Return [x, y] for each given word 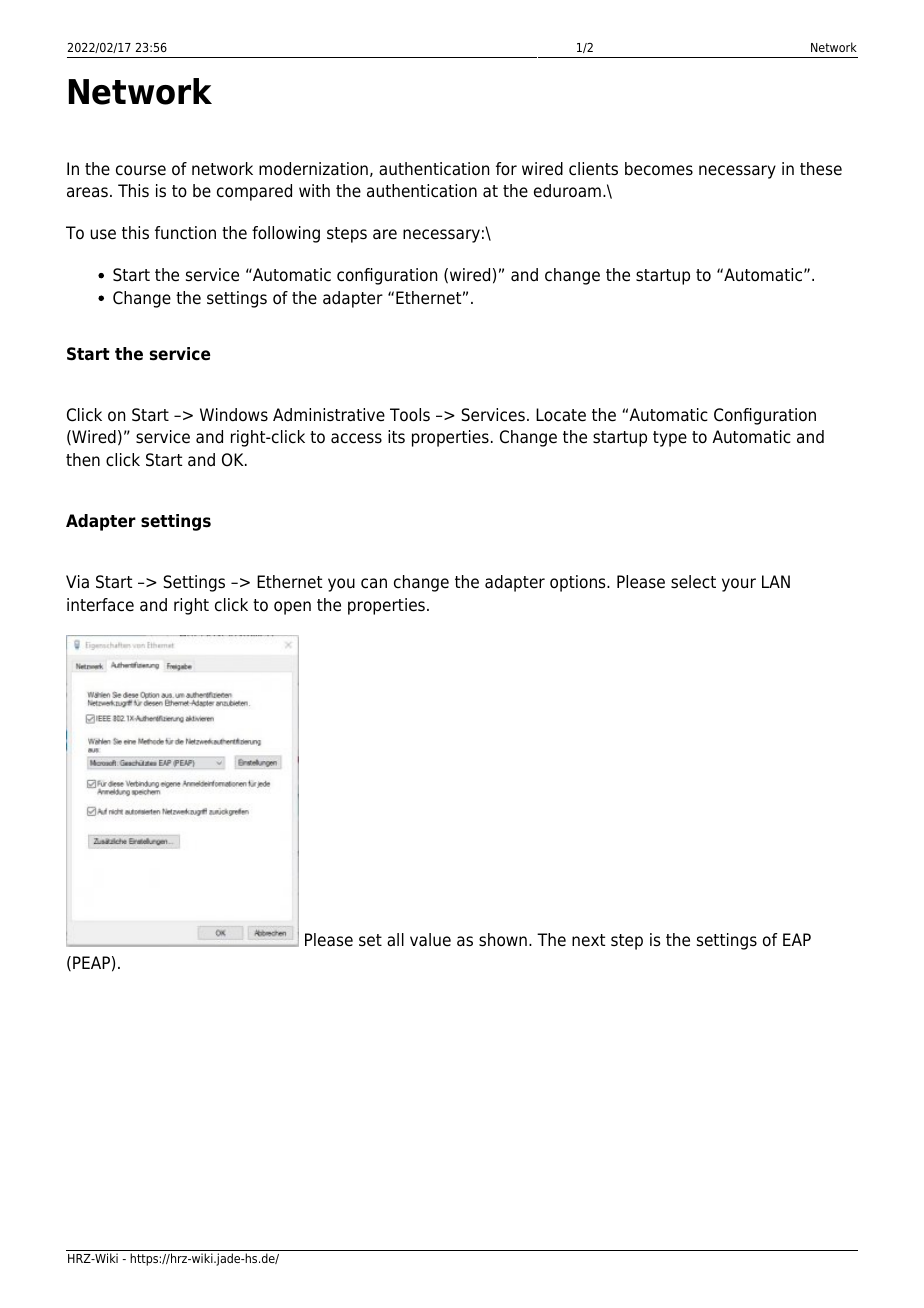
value [430, 940]
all [395, 940]
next [588, 940]
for [506, 169]
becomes [659, 169]
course [141, 170]
